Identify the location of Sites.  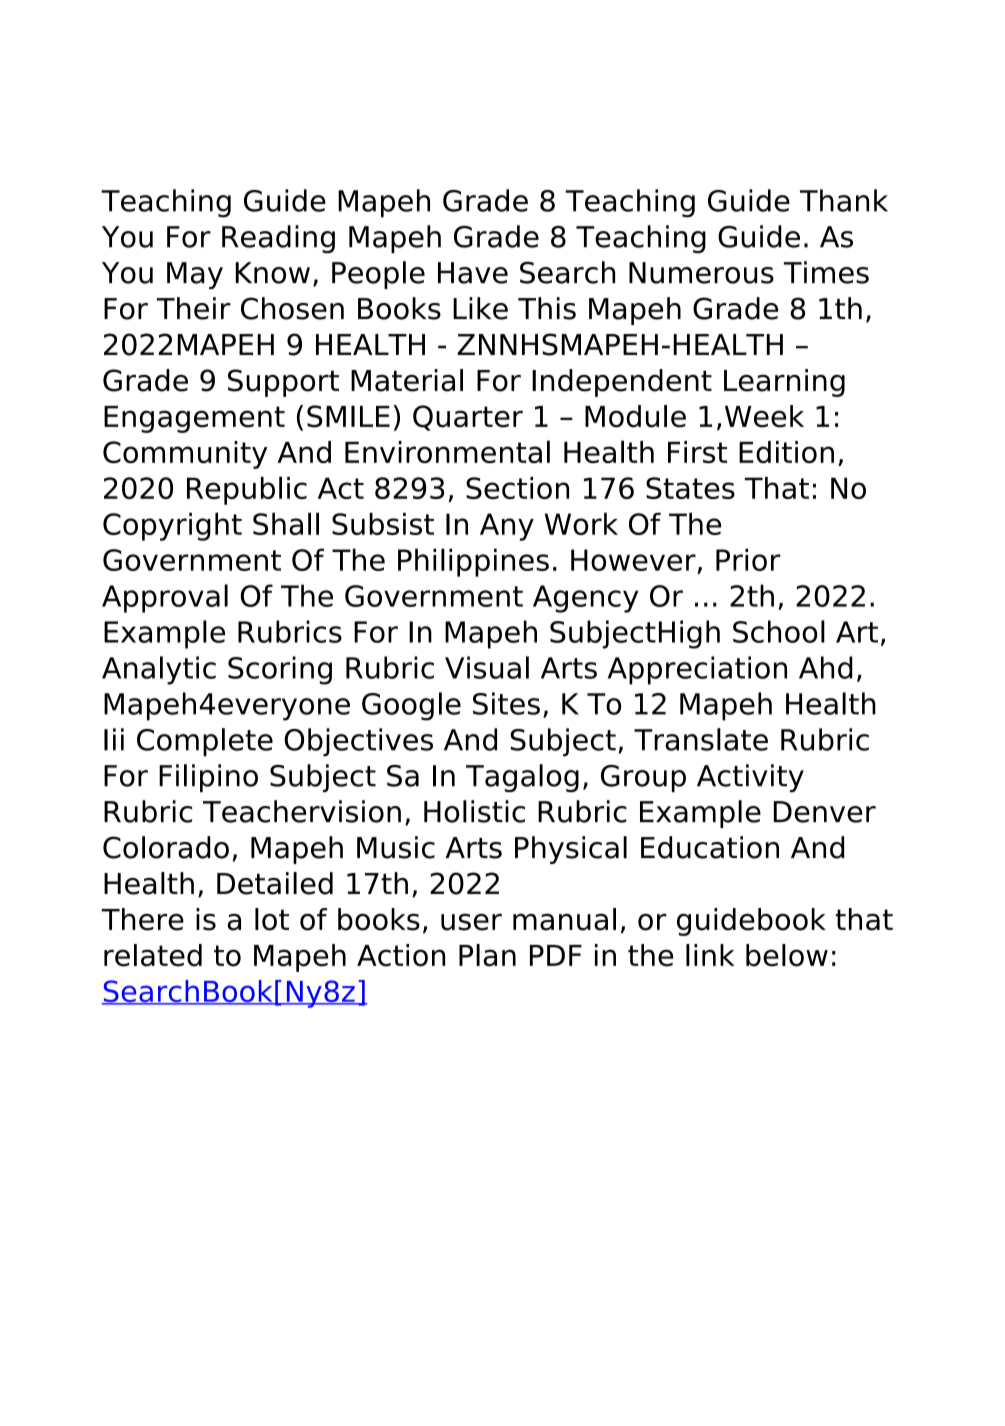
(506, 703).
